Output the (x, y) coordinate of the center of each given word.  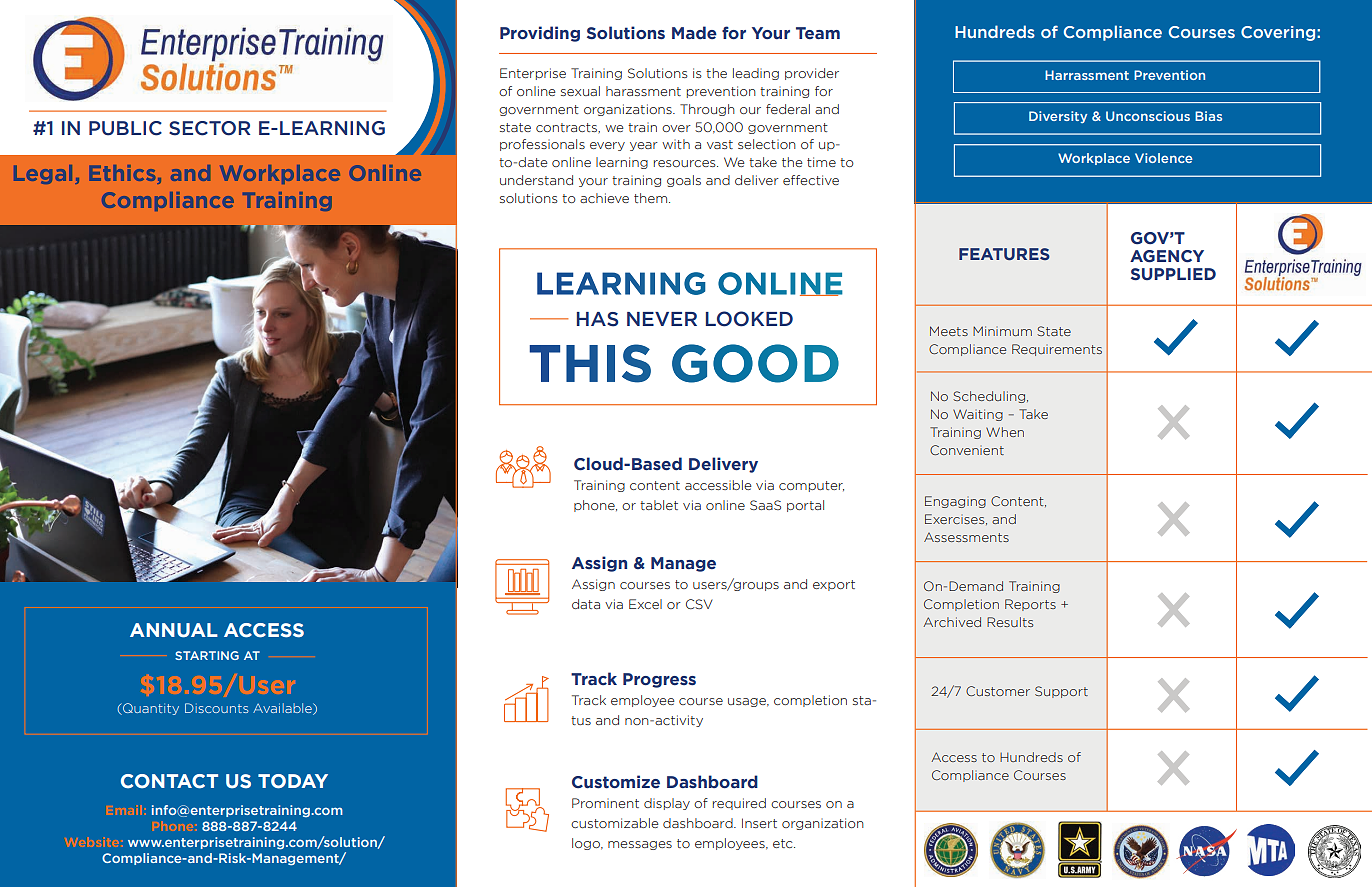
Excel (645, 604)
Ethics (124, 174)
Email (124, 810)
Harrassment (1087, 75)
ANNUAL (174, 630)
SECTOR (209, 128)
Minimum (1002, 331)
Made (694, 33)
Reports (1030, 605)
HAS (597, 319)
